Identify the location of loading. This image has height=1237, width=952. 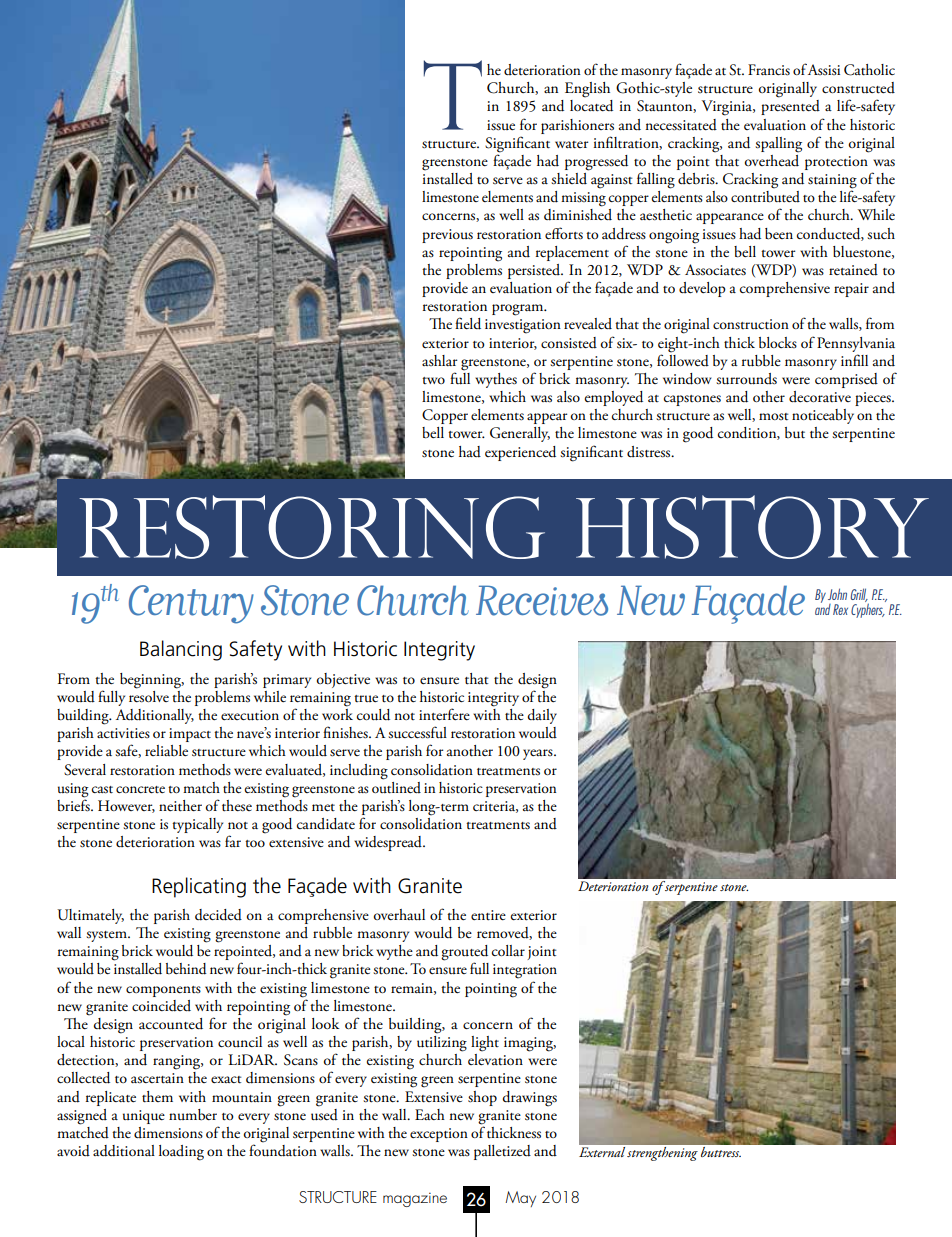
(181, 1153).
